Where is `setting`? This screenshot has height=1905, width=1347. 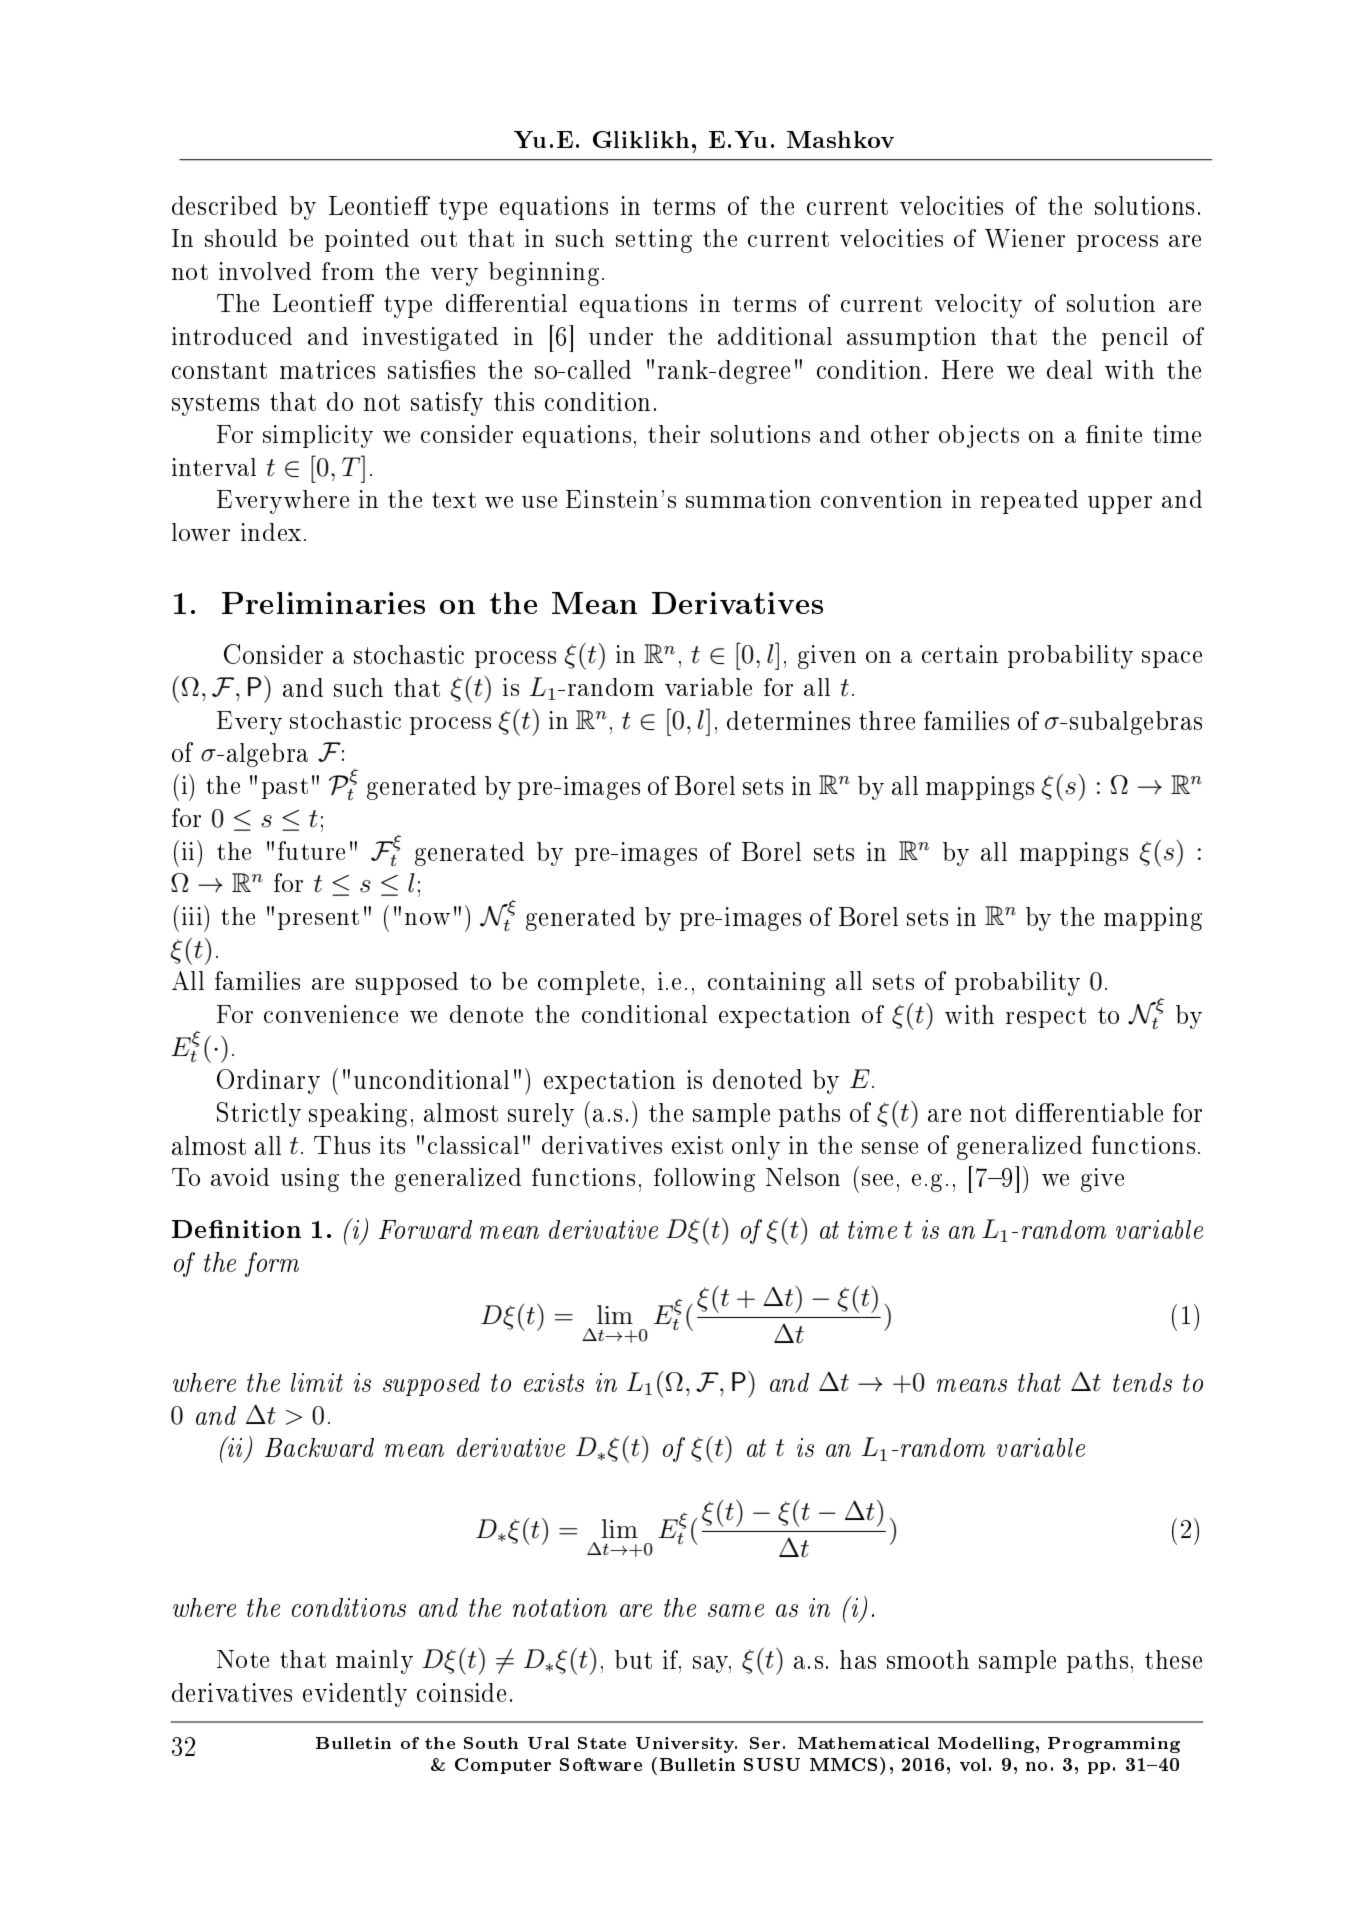
setting is located at coordinates (654, 241).
